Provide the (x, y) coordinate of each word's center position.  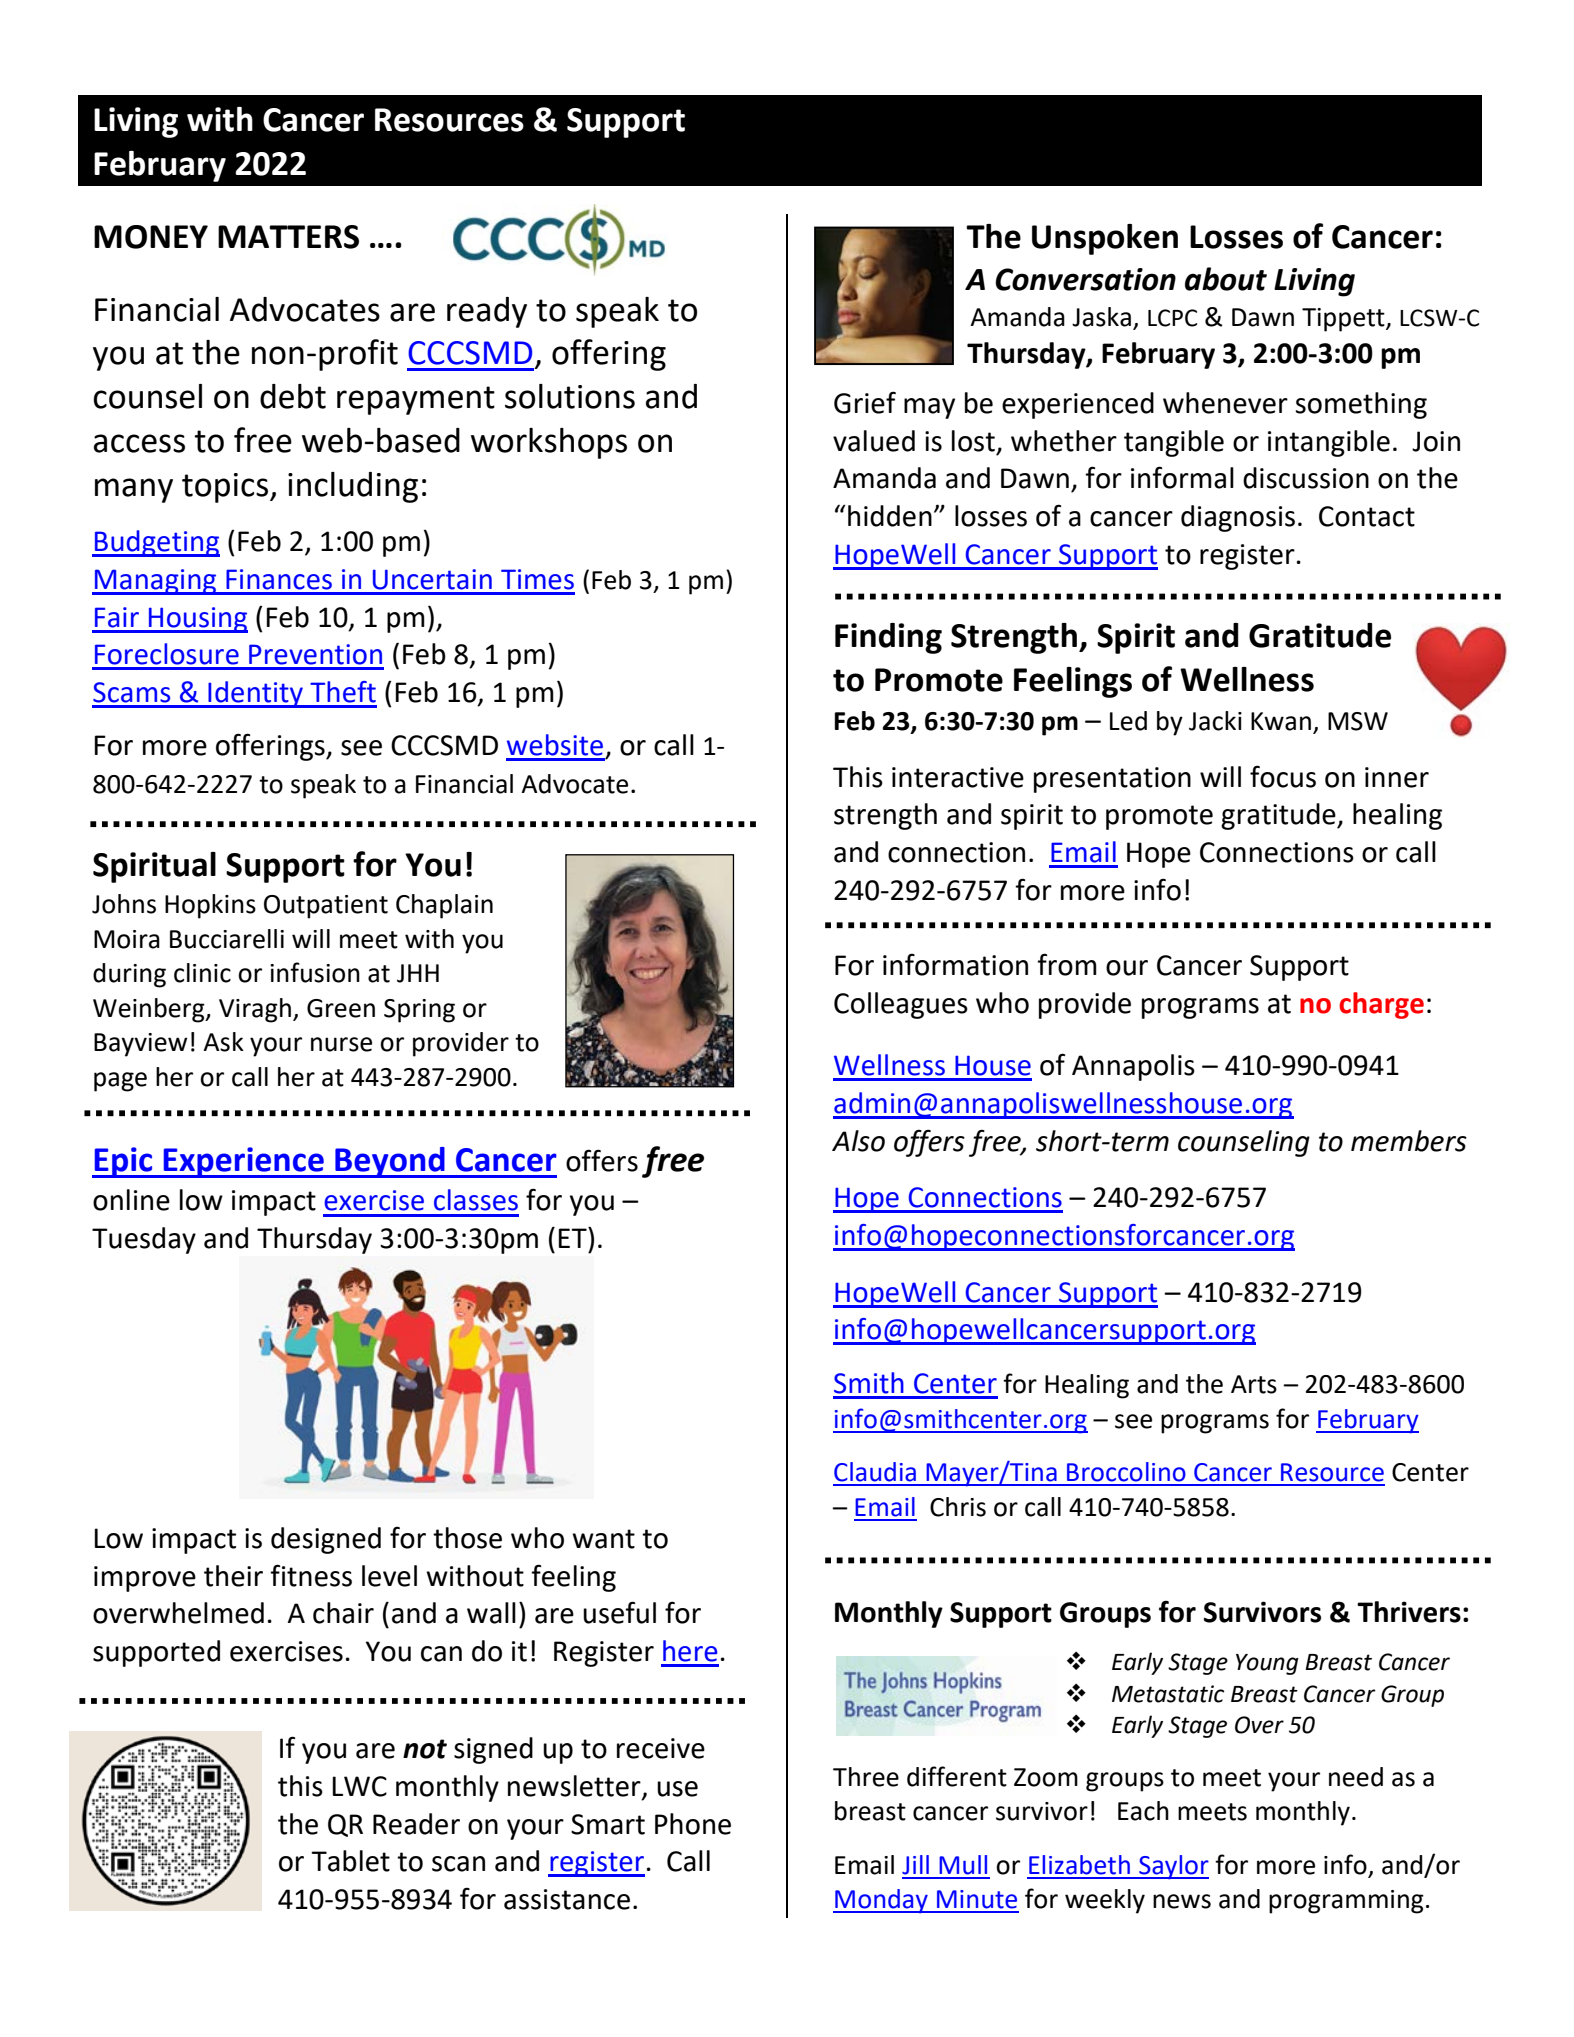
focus (1283, 776)
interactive (958, 777)
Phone (693, 1824)
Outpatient (326, 907)
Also (858, 1141)
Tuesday (144, 1240)
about (1226, 279)
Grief (865, 402)
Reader (416, 1824)
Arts (1254, 1384)
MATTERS (288, 237)
